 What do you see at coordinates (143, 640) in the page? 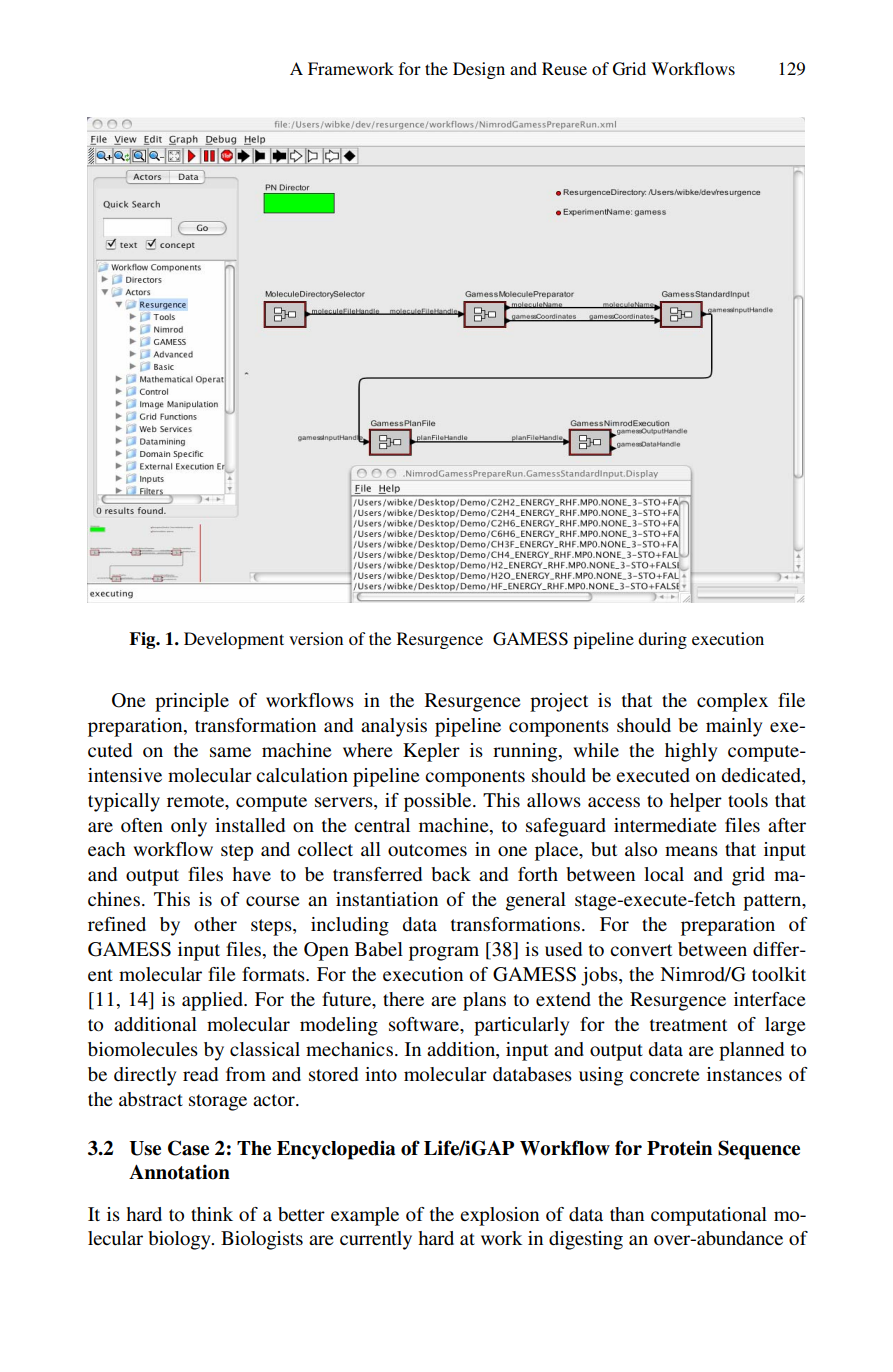
I see `Fig` at bounding box center [143, 640].
